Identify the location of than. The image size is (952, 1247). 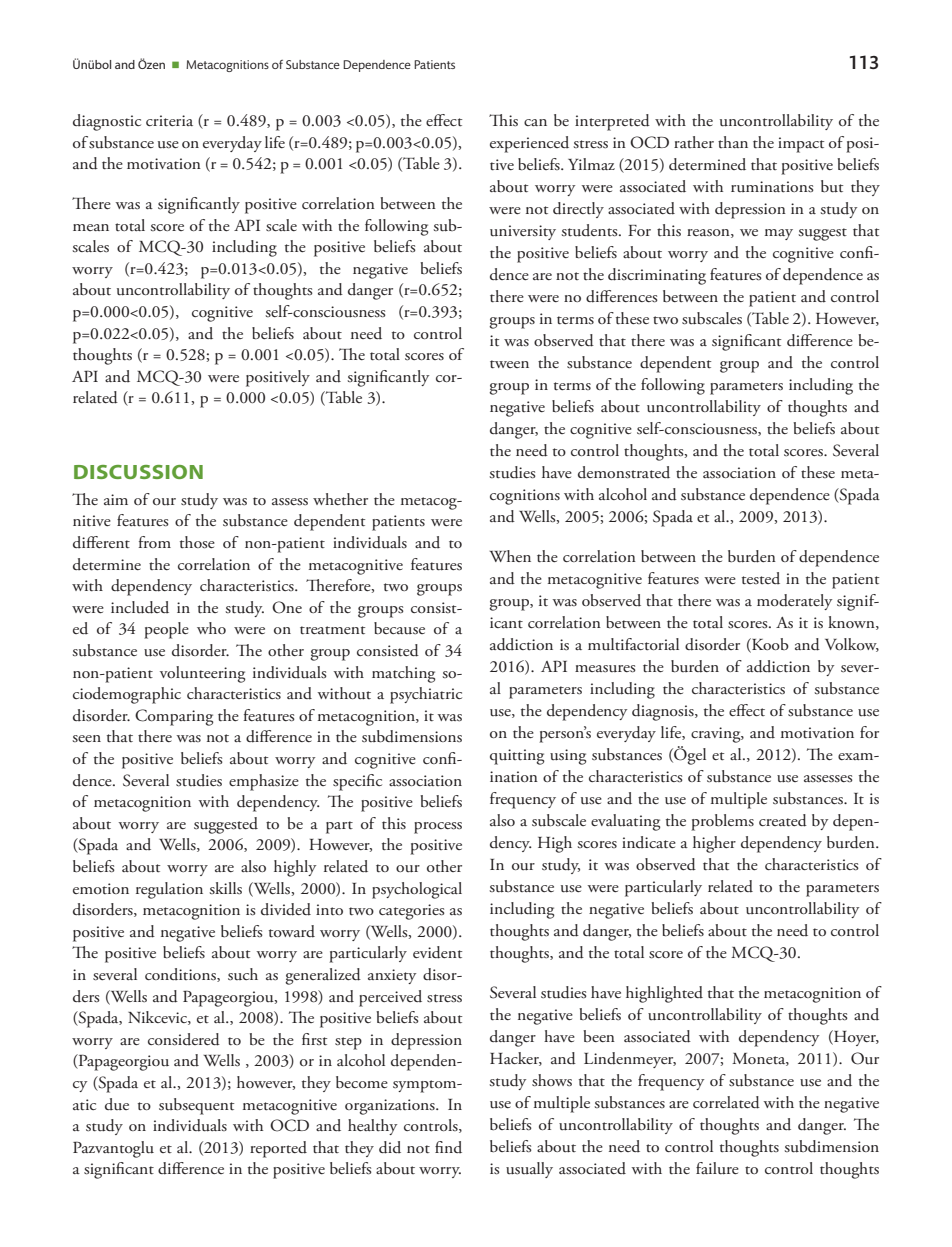
(733, 142).
